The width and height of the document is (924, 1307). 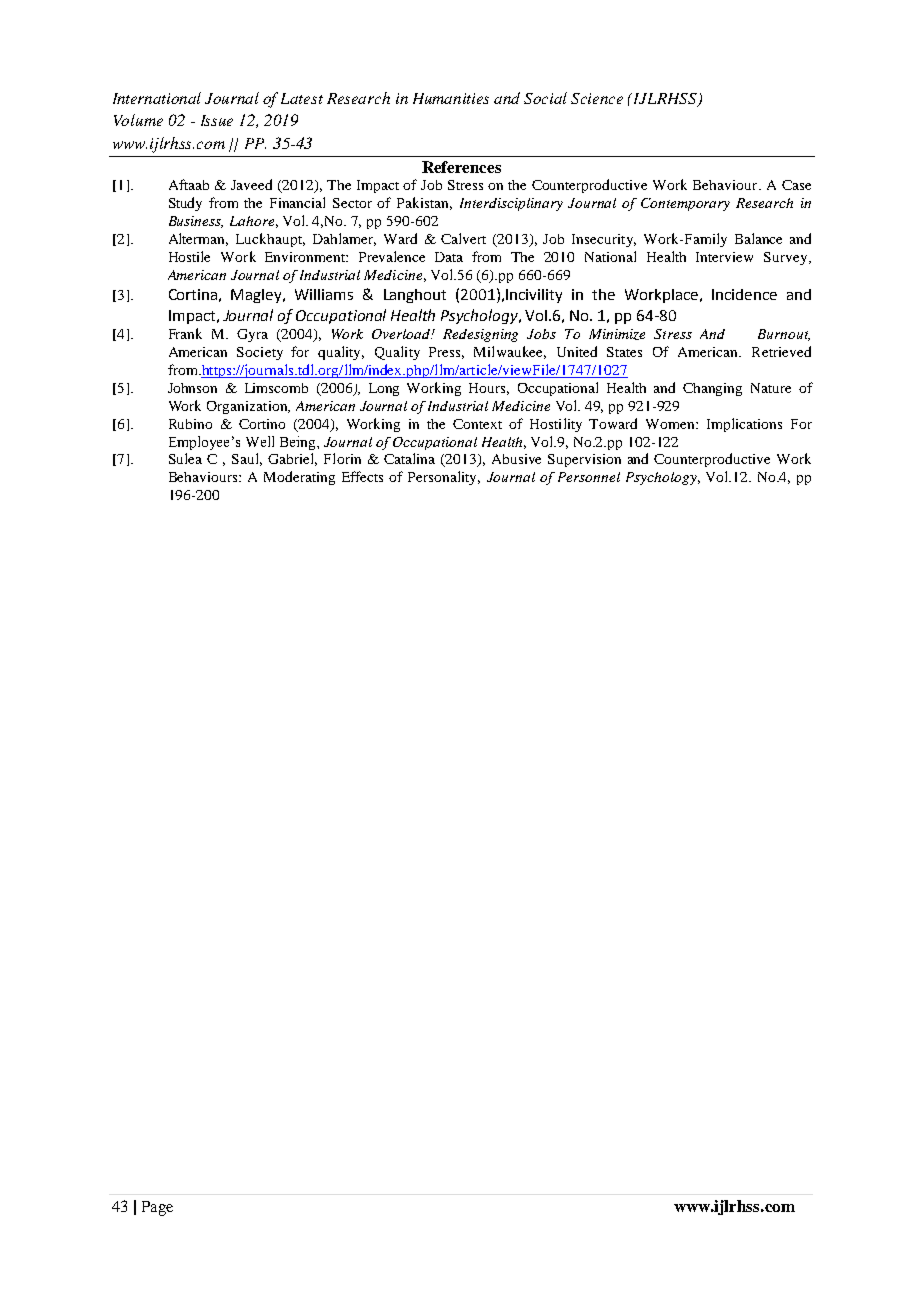 What do you see at coordinates (451, 98) in the document?
I see `Humanities` at bounding box center [451, 98].
